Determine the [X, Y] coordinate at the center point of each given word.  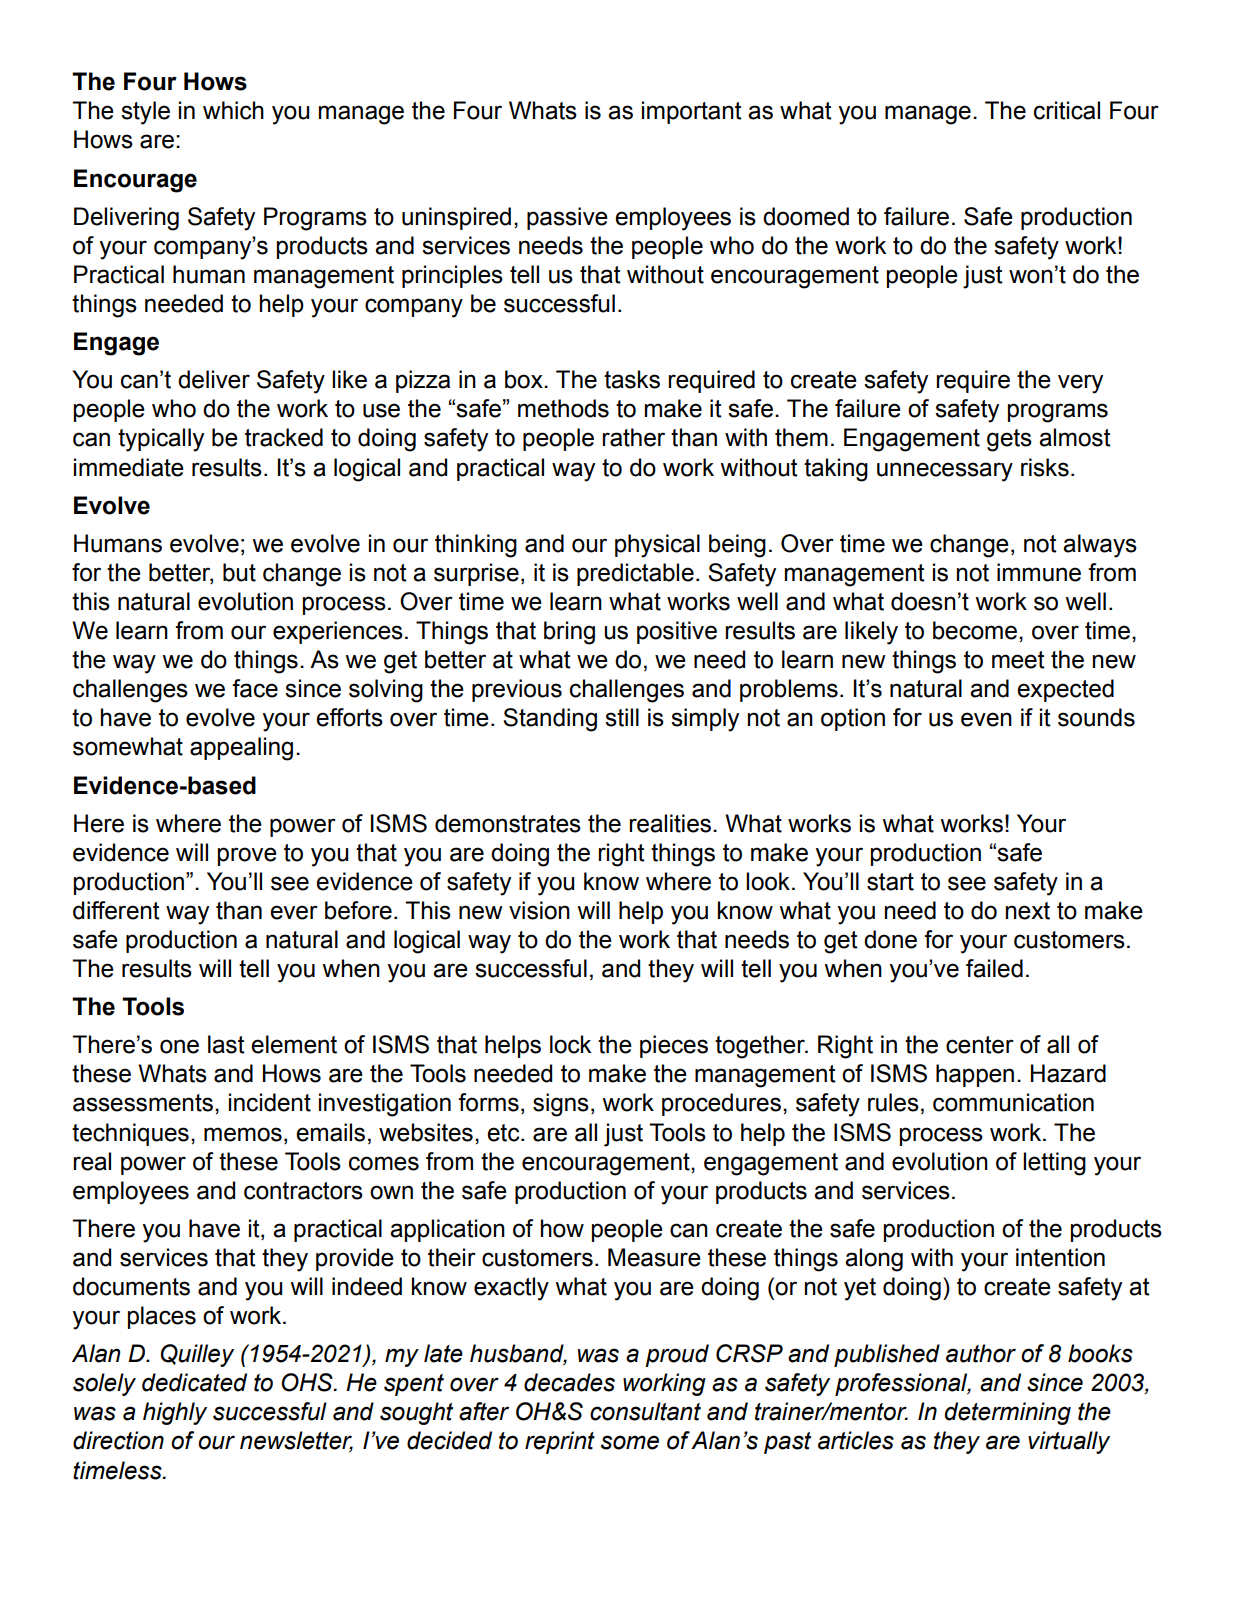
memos [243, 1134]
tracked [284, 437]
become [975, 630]
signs [561, 1105]
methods [563, 408]
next [1028, 911]
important [692, 112]
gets [1009, 440]
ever [294, 912]
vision [539, 910]
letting [1054, 1164]
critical [1067, 110]
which [233, 110]
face [255, 688]
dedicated [194, 1382]
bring [569, 633]
